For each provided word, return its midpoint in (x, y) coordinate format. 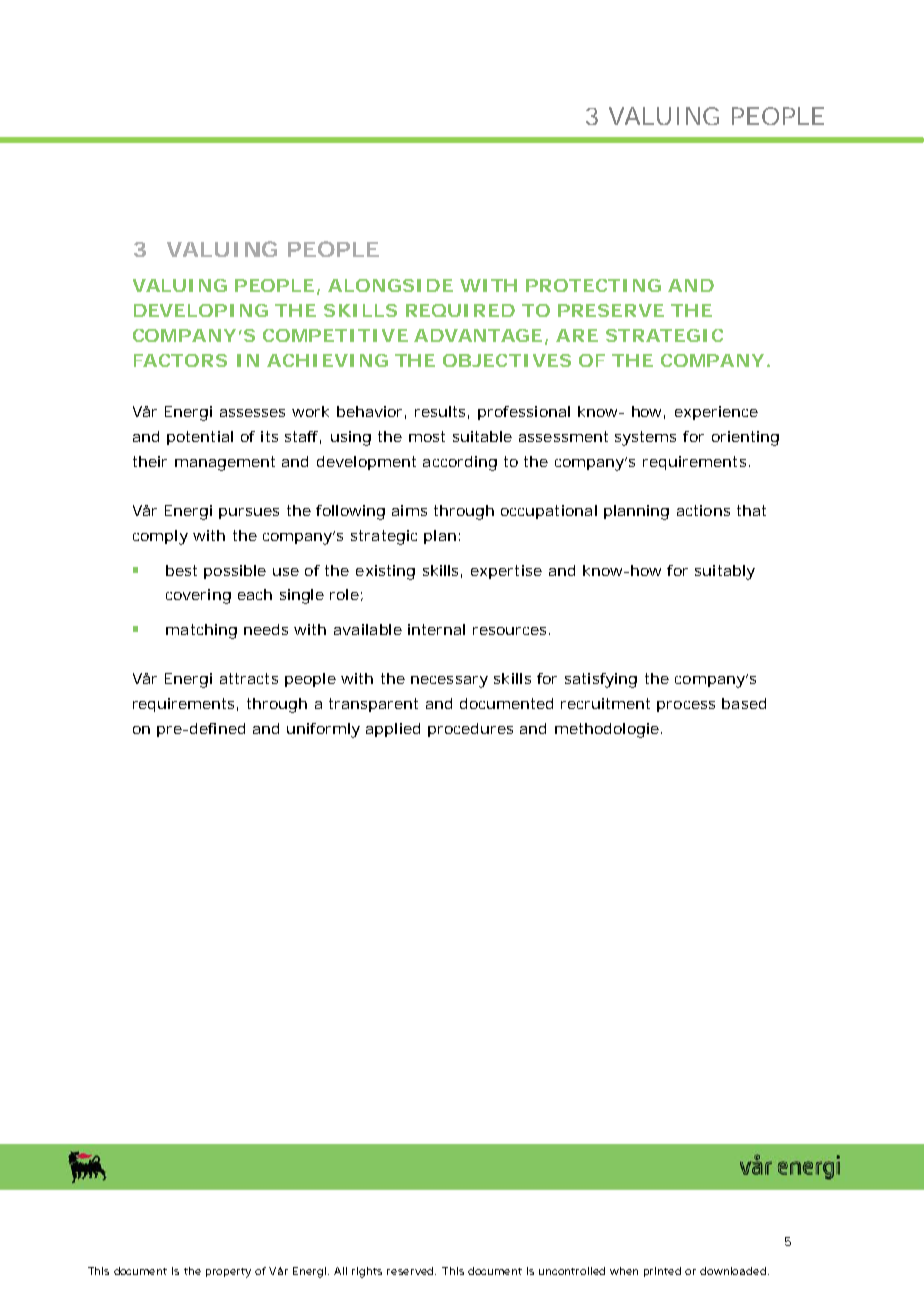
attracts (249, 678)
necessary (449, 682)
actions (703, 510)
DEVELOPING (201, 310)
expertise (506, 572)
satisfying (601, 680)
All (340, 1271)
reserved (411, 1271)
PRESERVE (611, 310)
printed (665, 1272)
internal (436, 629)
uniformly (323, 730)
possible (235, 572)
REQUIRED (460, 310)
